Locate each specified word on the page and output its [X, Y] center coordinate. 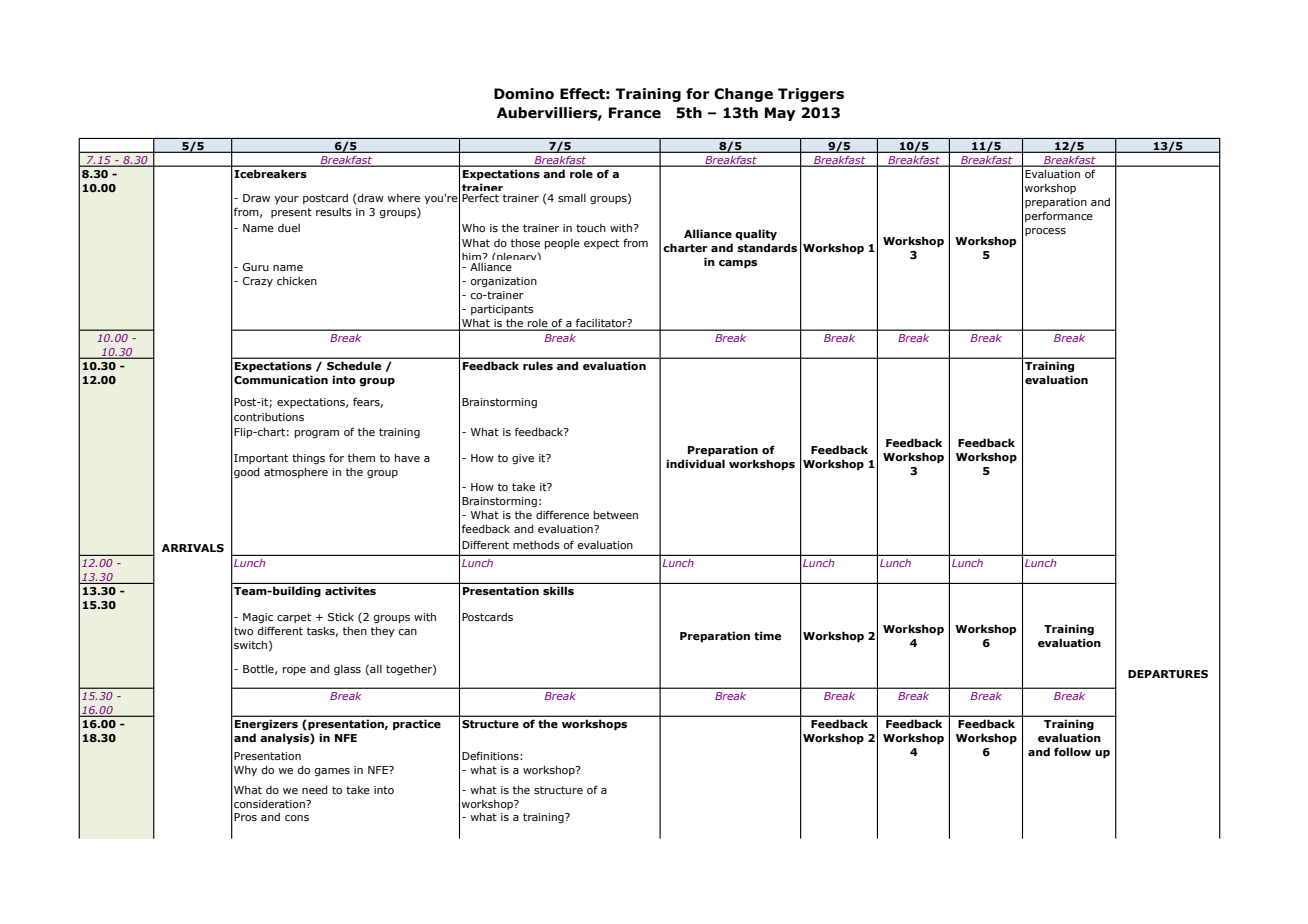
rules [538, 366]
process [1045, 232]
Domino [524, 94]
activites [350, 591]
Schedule [354, 366]
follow [1072, 751]
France [635, 113]
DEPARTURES [1168, 674]
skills [558, 591]
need [315, 789]
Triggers [811, 95]
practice [417, 725]
